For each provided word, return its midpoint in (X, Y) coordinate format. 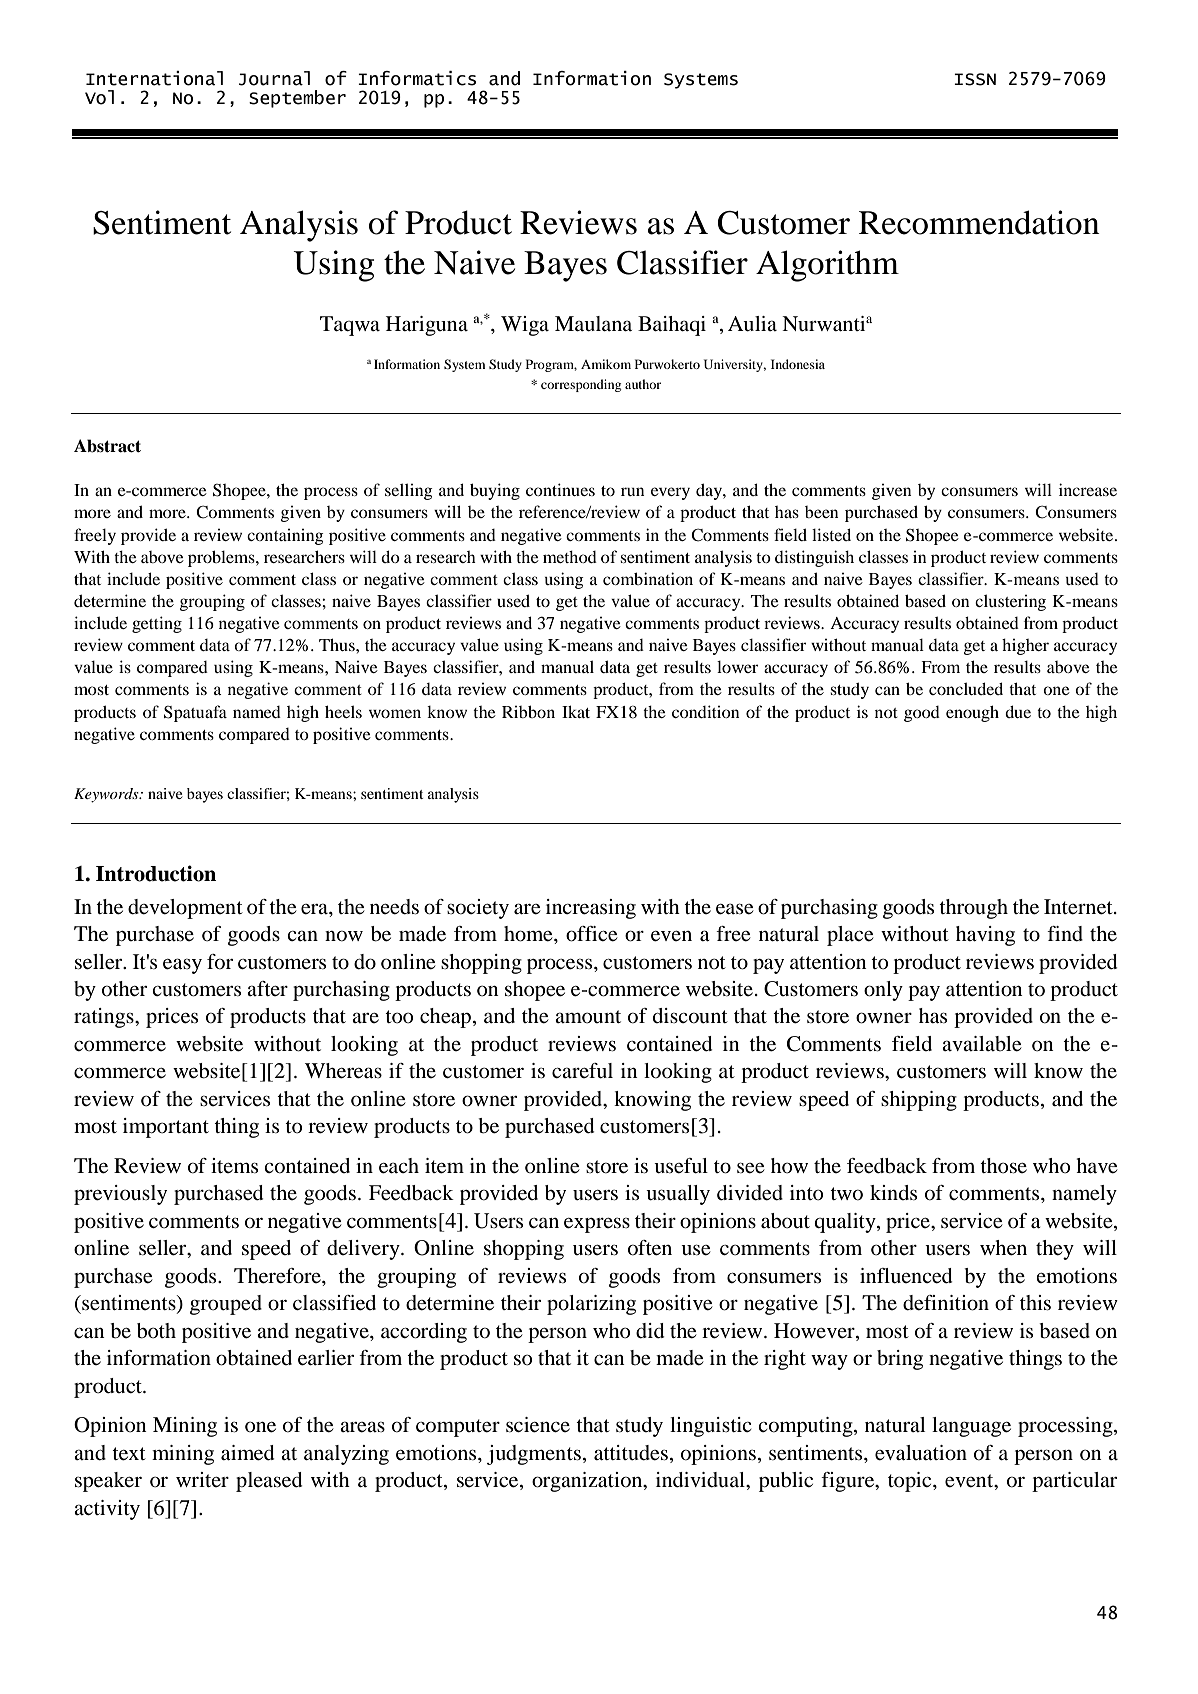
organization (588, 1482)
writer (202, 1479)
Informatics (417, 78)
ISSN (975, 79)
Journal (274, 78)
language (971, 1427)
